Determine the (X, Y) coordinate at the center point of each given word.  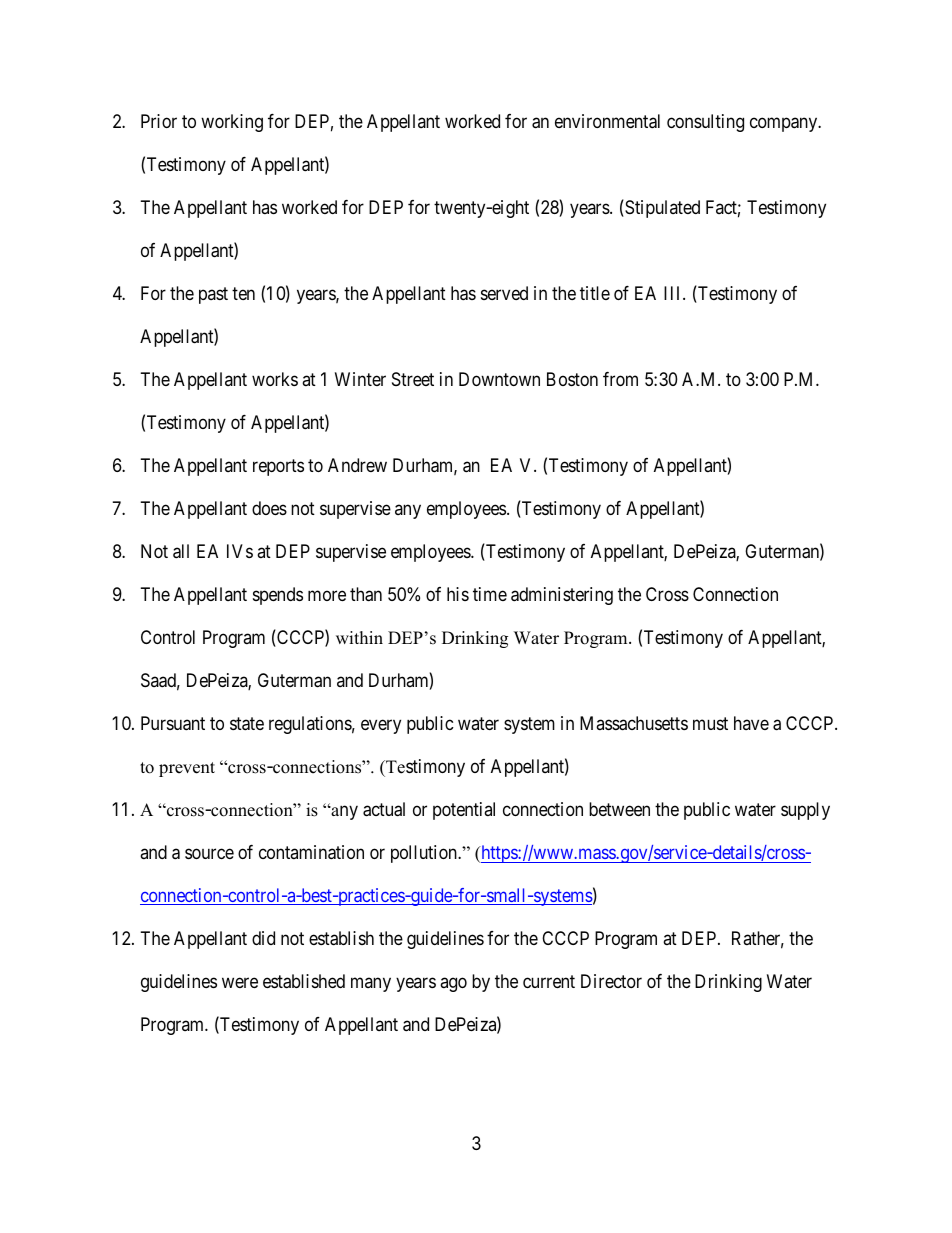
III (674, 293)
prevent (187, 769)
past (213, 296)
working (232, 123)
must (710, 723)
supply (805, 811)
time (490, 594)
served (504, 293)
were (240, 982)
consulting (705, 123)
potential (464, 811)
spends (278, 596)
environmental (607, 121)
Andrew (357, 465)
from (620, 379)
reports (278, 467)
